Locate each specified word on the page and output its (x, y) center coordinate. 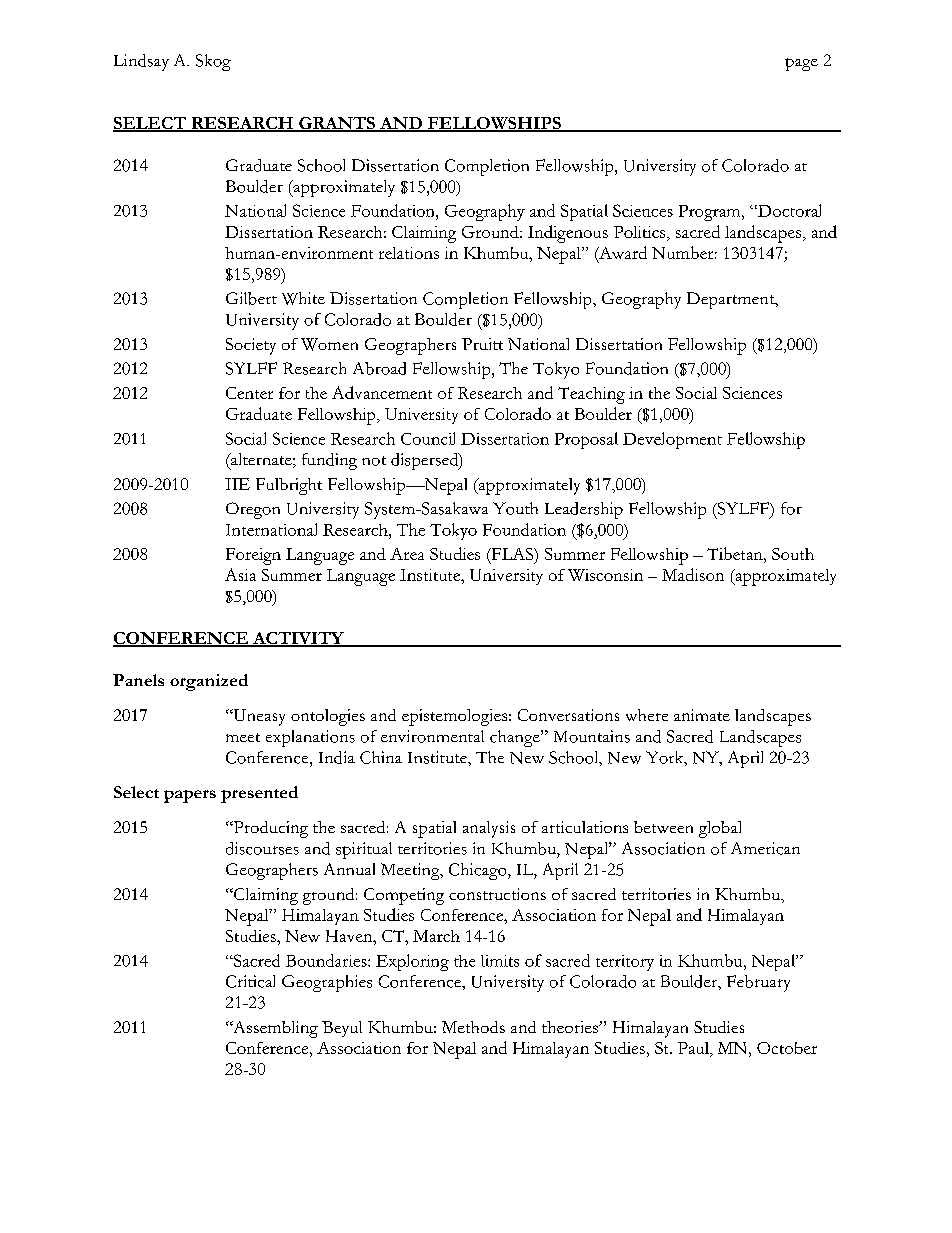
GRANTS (337, 124)
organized (209, 682)
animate (702, 715)
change (516, 738)
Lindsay (141, 62)
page (801, 64)
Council (428, 438)
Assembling (274, 1029)
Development (672, 440)
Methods (473, 1027)
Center (249, 393)
